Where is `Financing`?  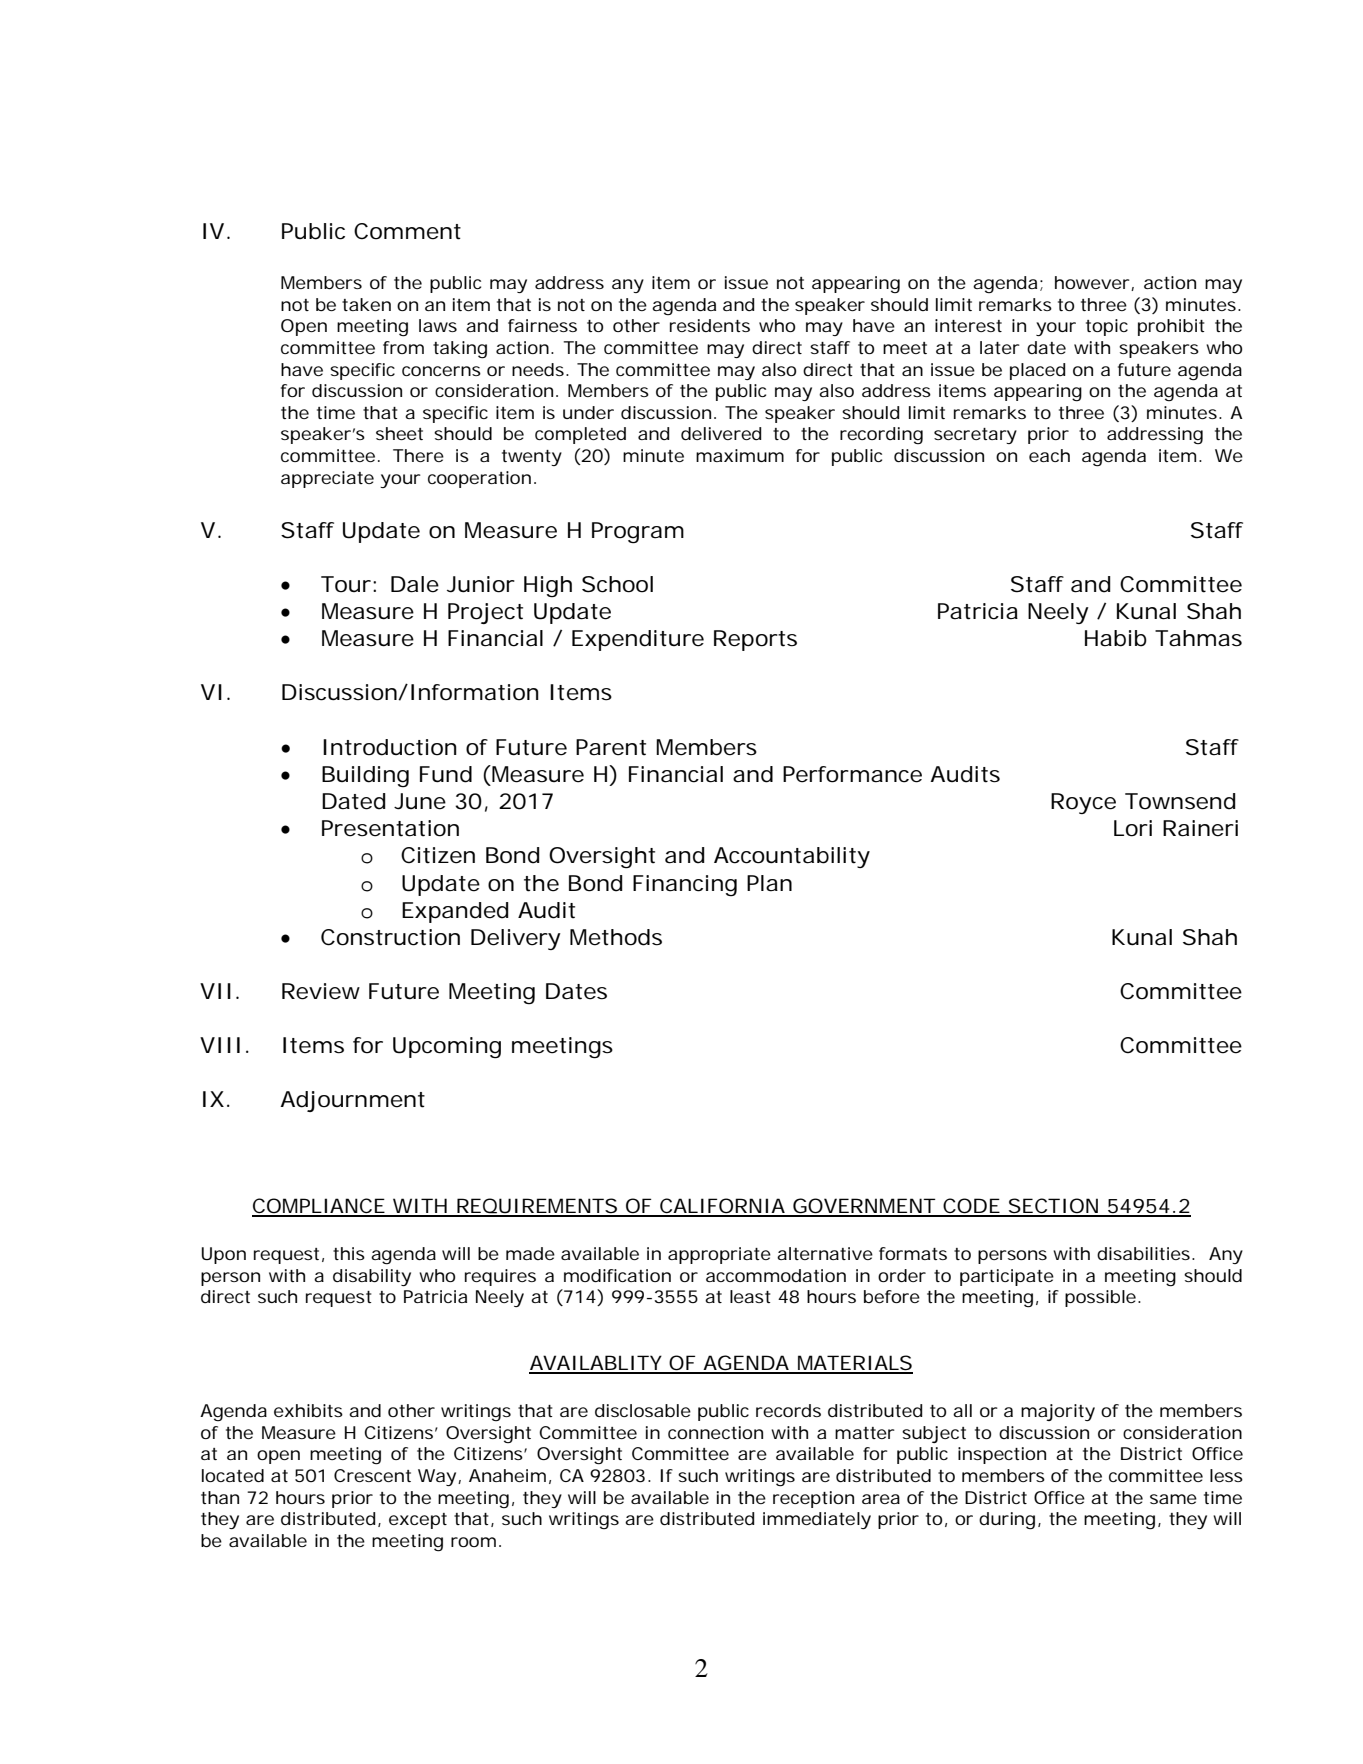 Financing is located at coordinates (685, 885).
